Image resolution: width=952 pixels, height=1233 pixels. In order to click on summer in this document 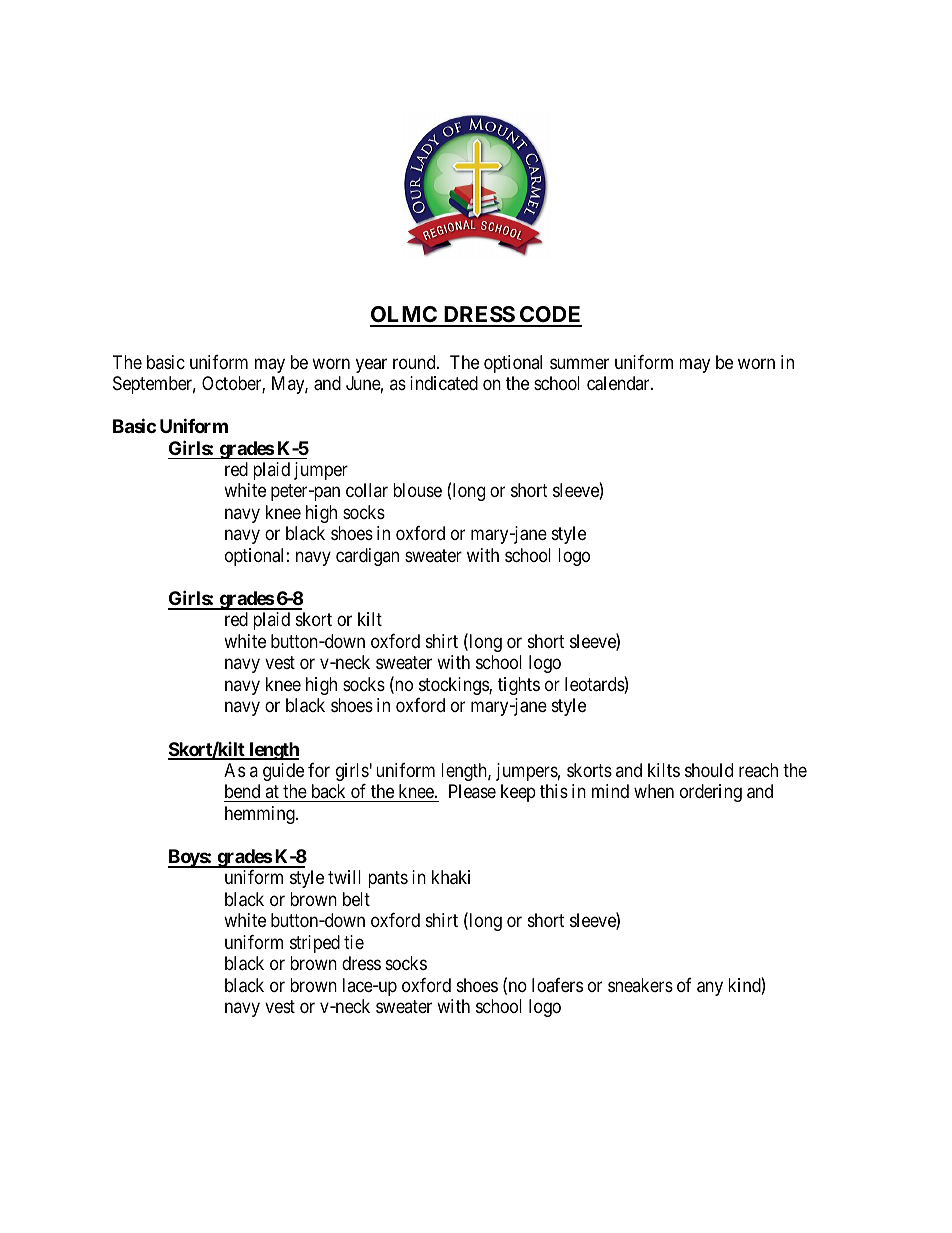, I will do `click(579, 363)`.
